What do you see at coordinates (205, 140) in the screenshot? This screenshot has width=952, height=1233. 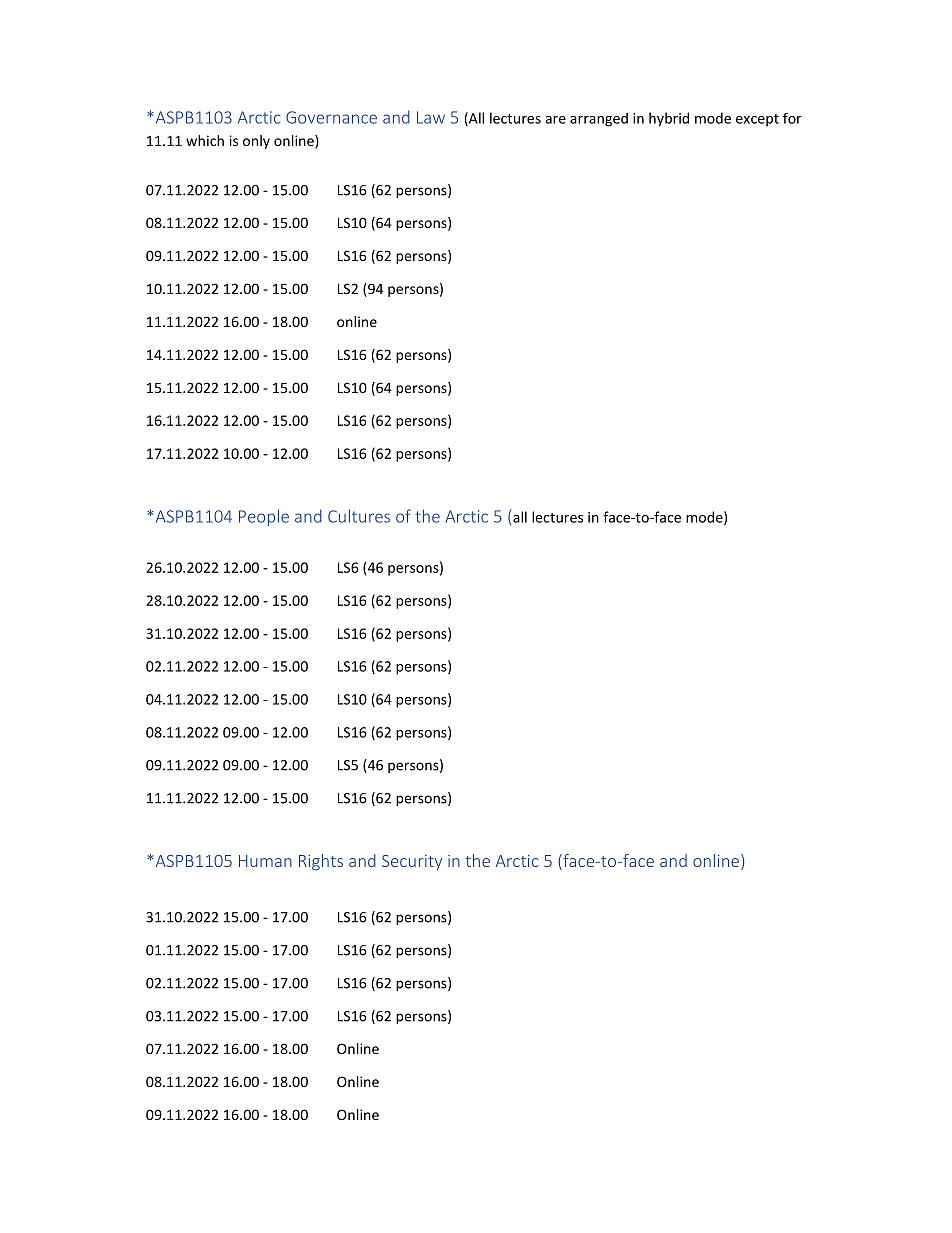 I see `which` at bounding box center [205, 140].
